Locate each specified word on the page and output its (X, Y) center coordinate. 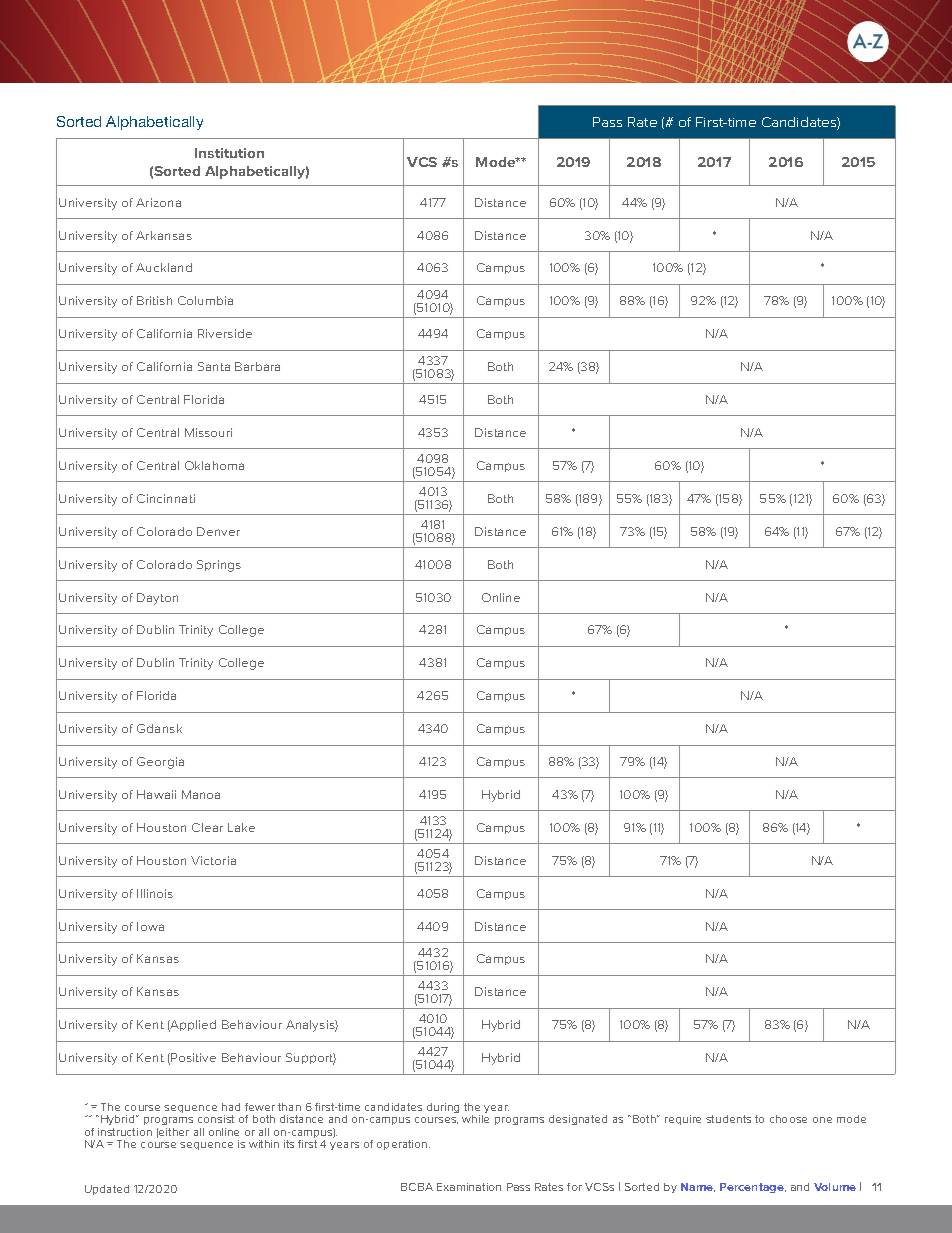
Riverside (225, 333)
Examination (469, 1187)
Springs (219, 566)
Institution (229, 153)
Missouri (208, 432)
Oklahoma (214, 465)
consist (216, 1119)
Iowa (150, 926)
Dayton (157, 599)
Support (311, 1059)
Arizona (158, 202)
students (728, 1119)
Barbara (257, 366)
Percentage (753, 1188)
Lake (241, 827)
